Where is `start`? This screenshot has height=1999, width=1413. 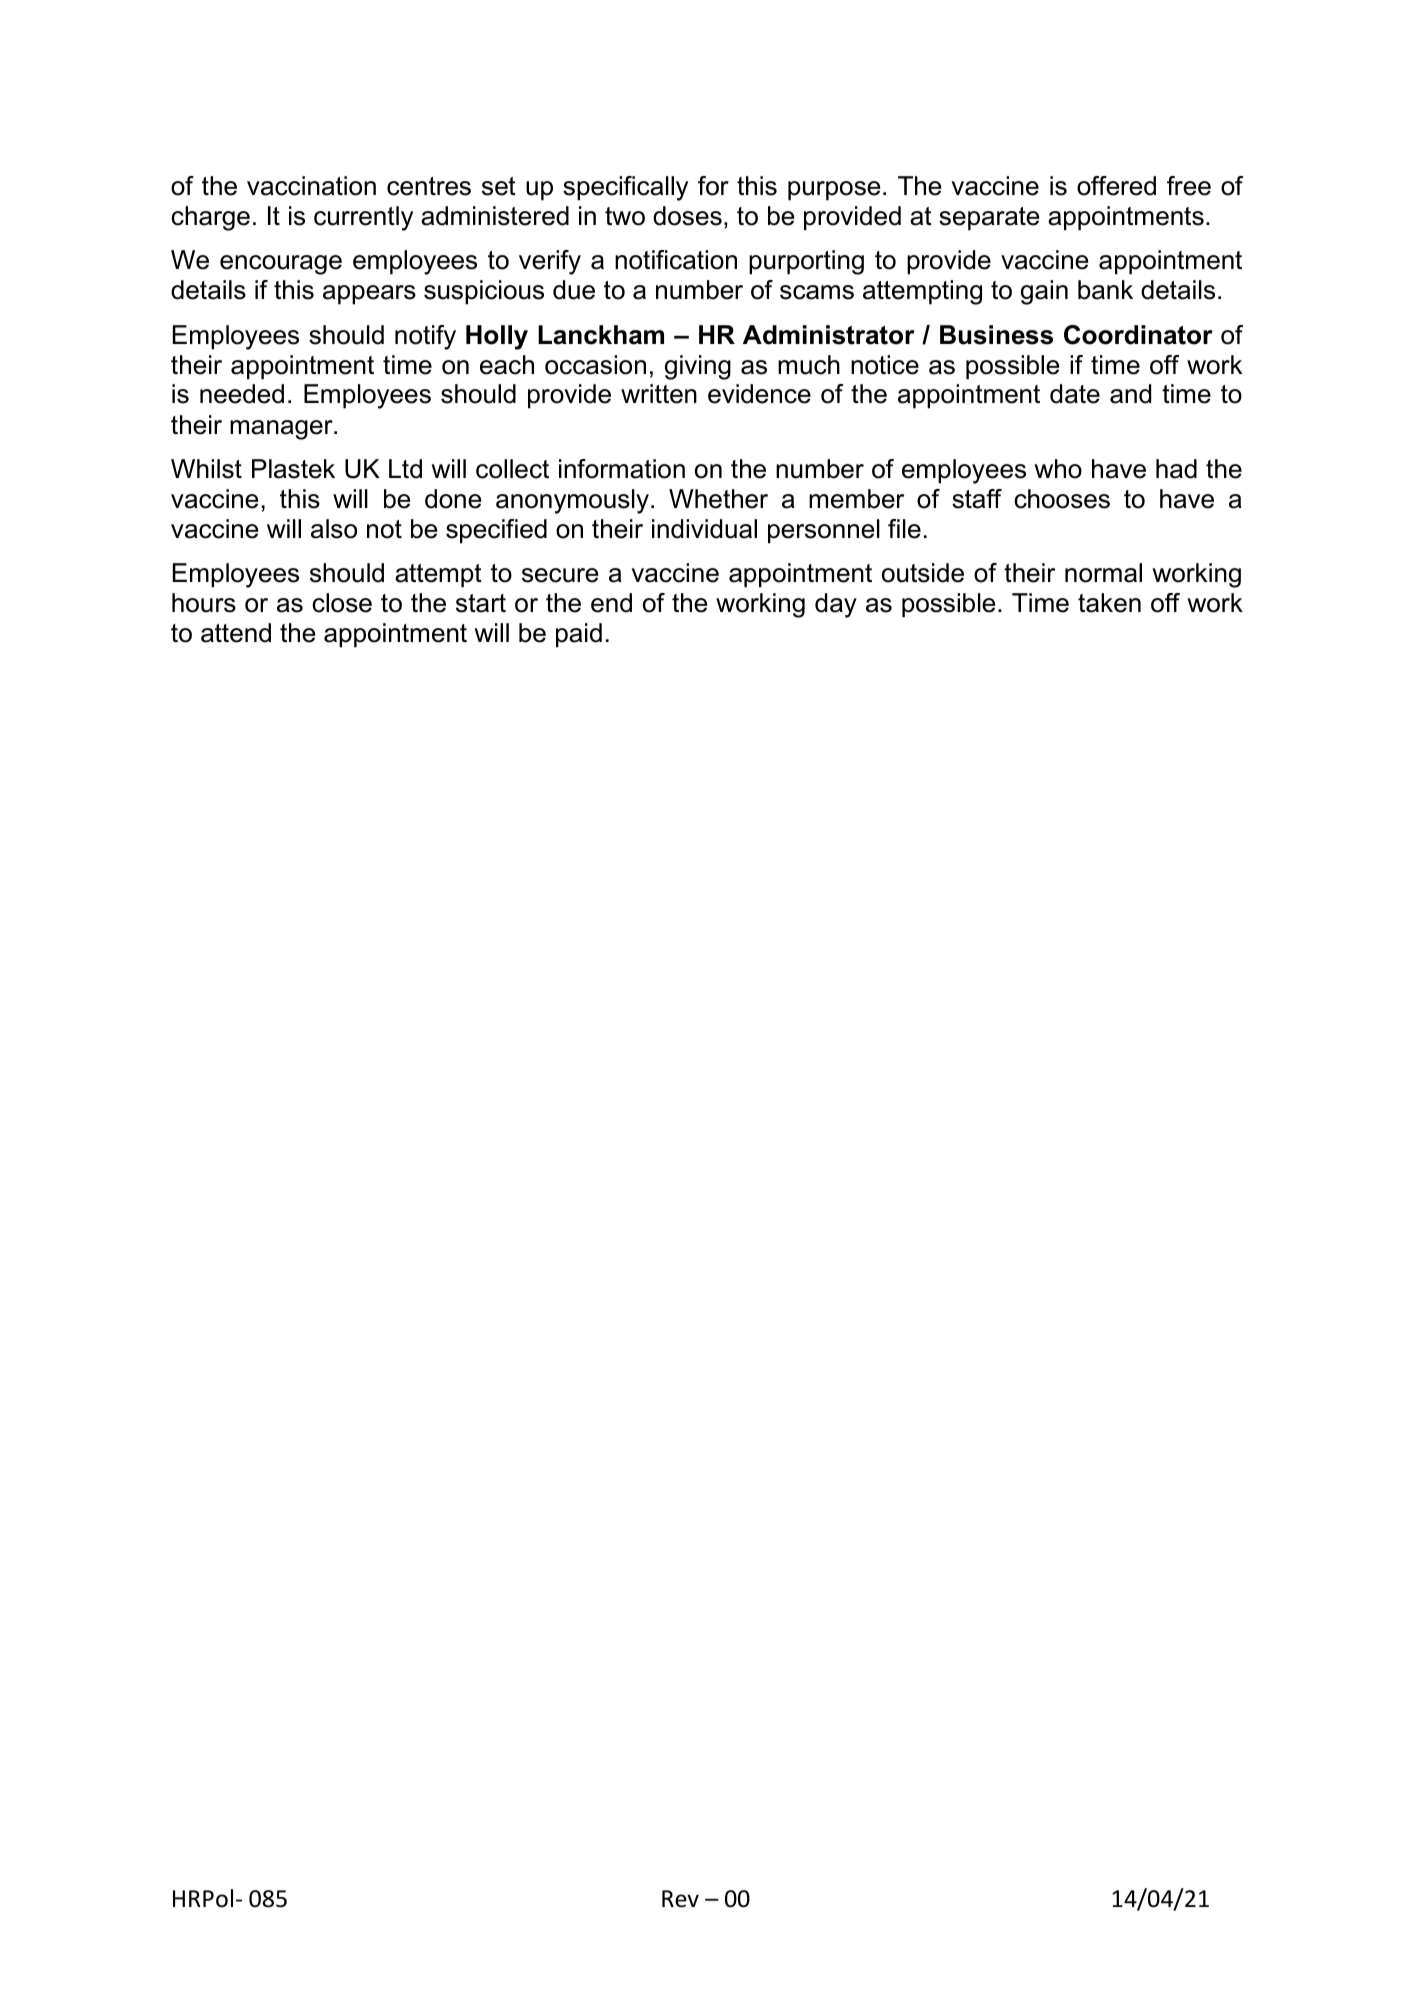 start is located at coordinates (481, 603).
